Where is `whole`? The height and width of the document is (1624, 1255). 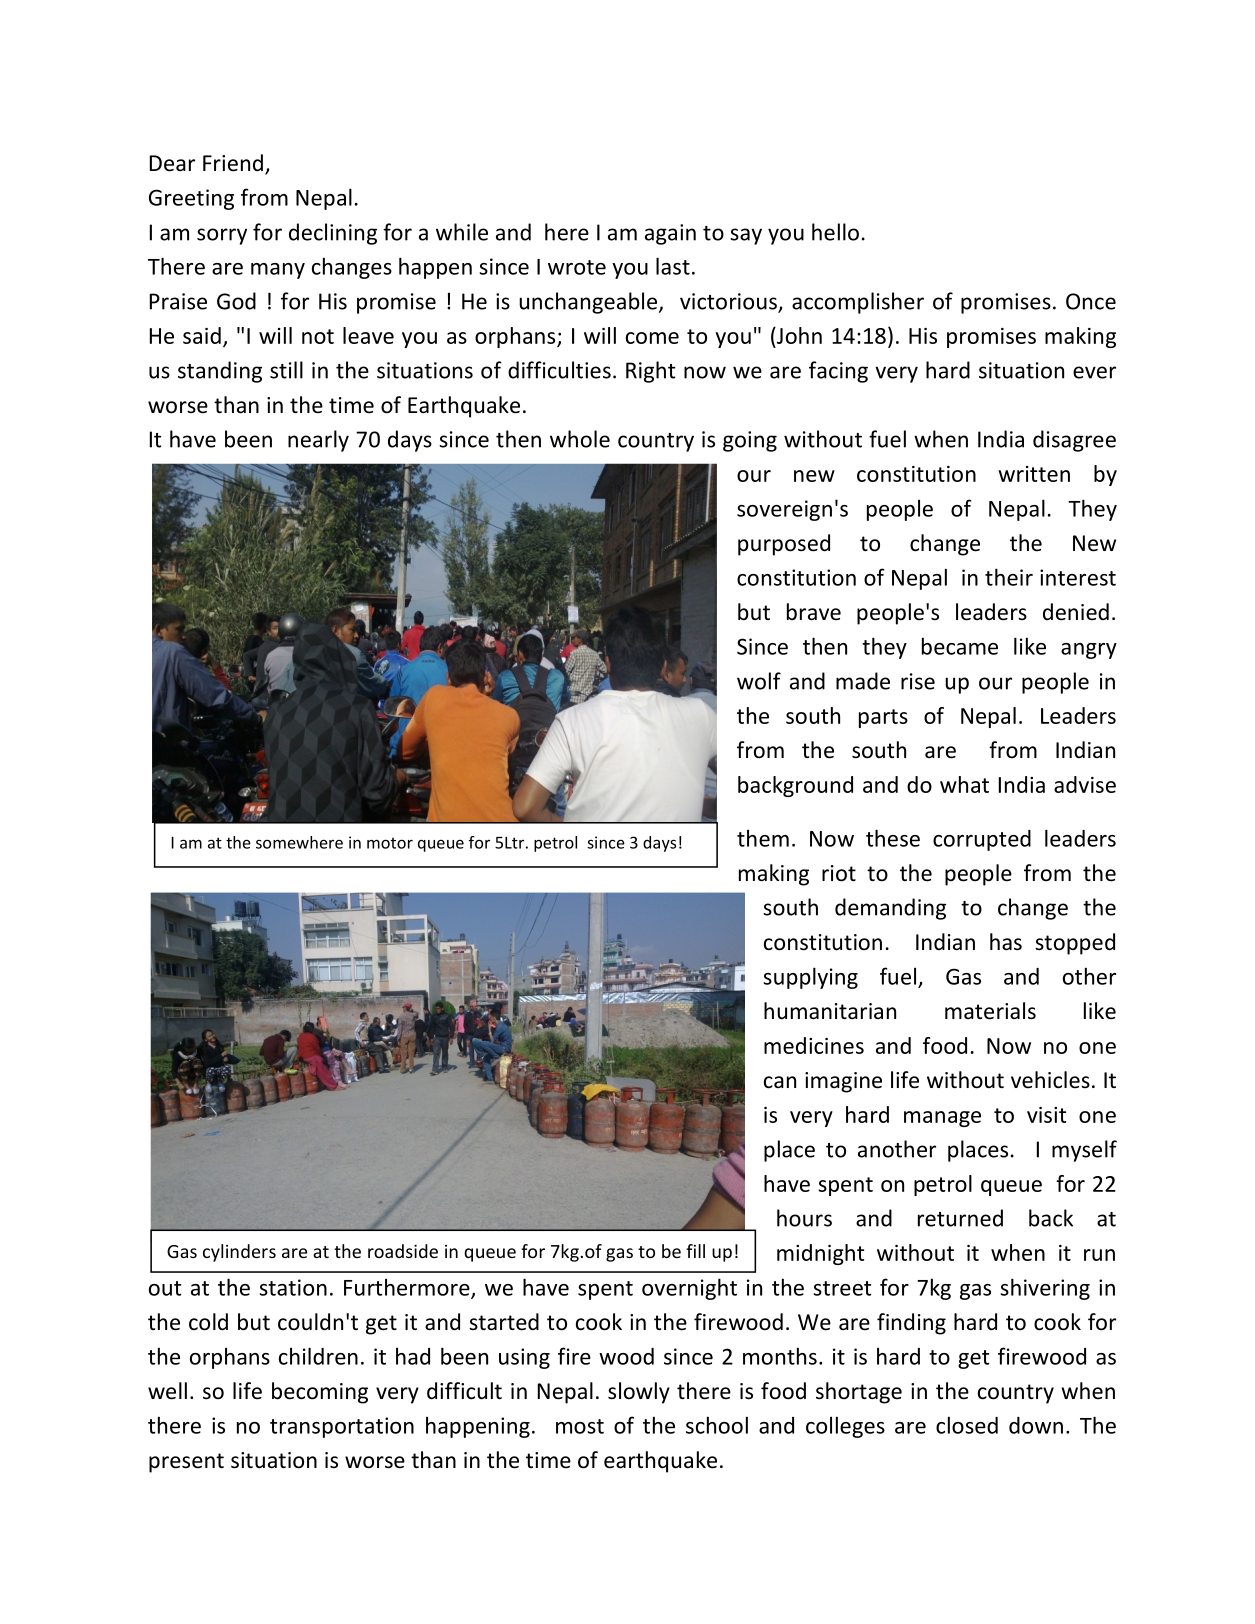 whole is located at coordinates (580, 439).
